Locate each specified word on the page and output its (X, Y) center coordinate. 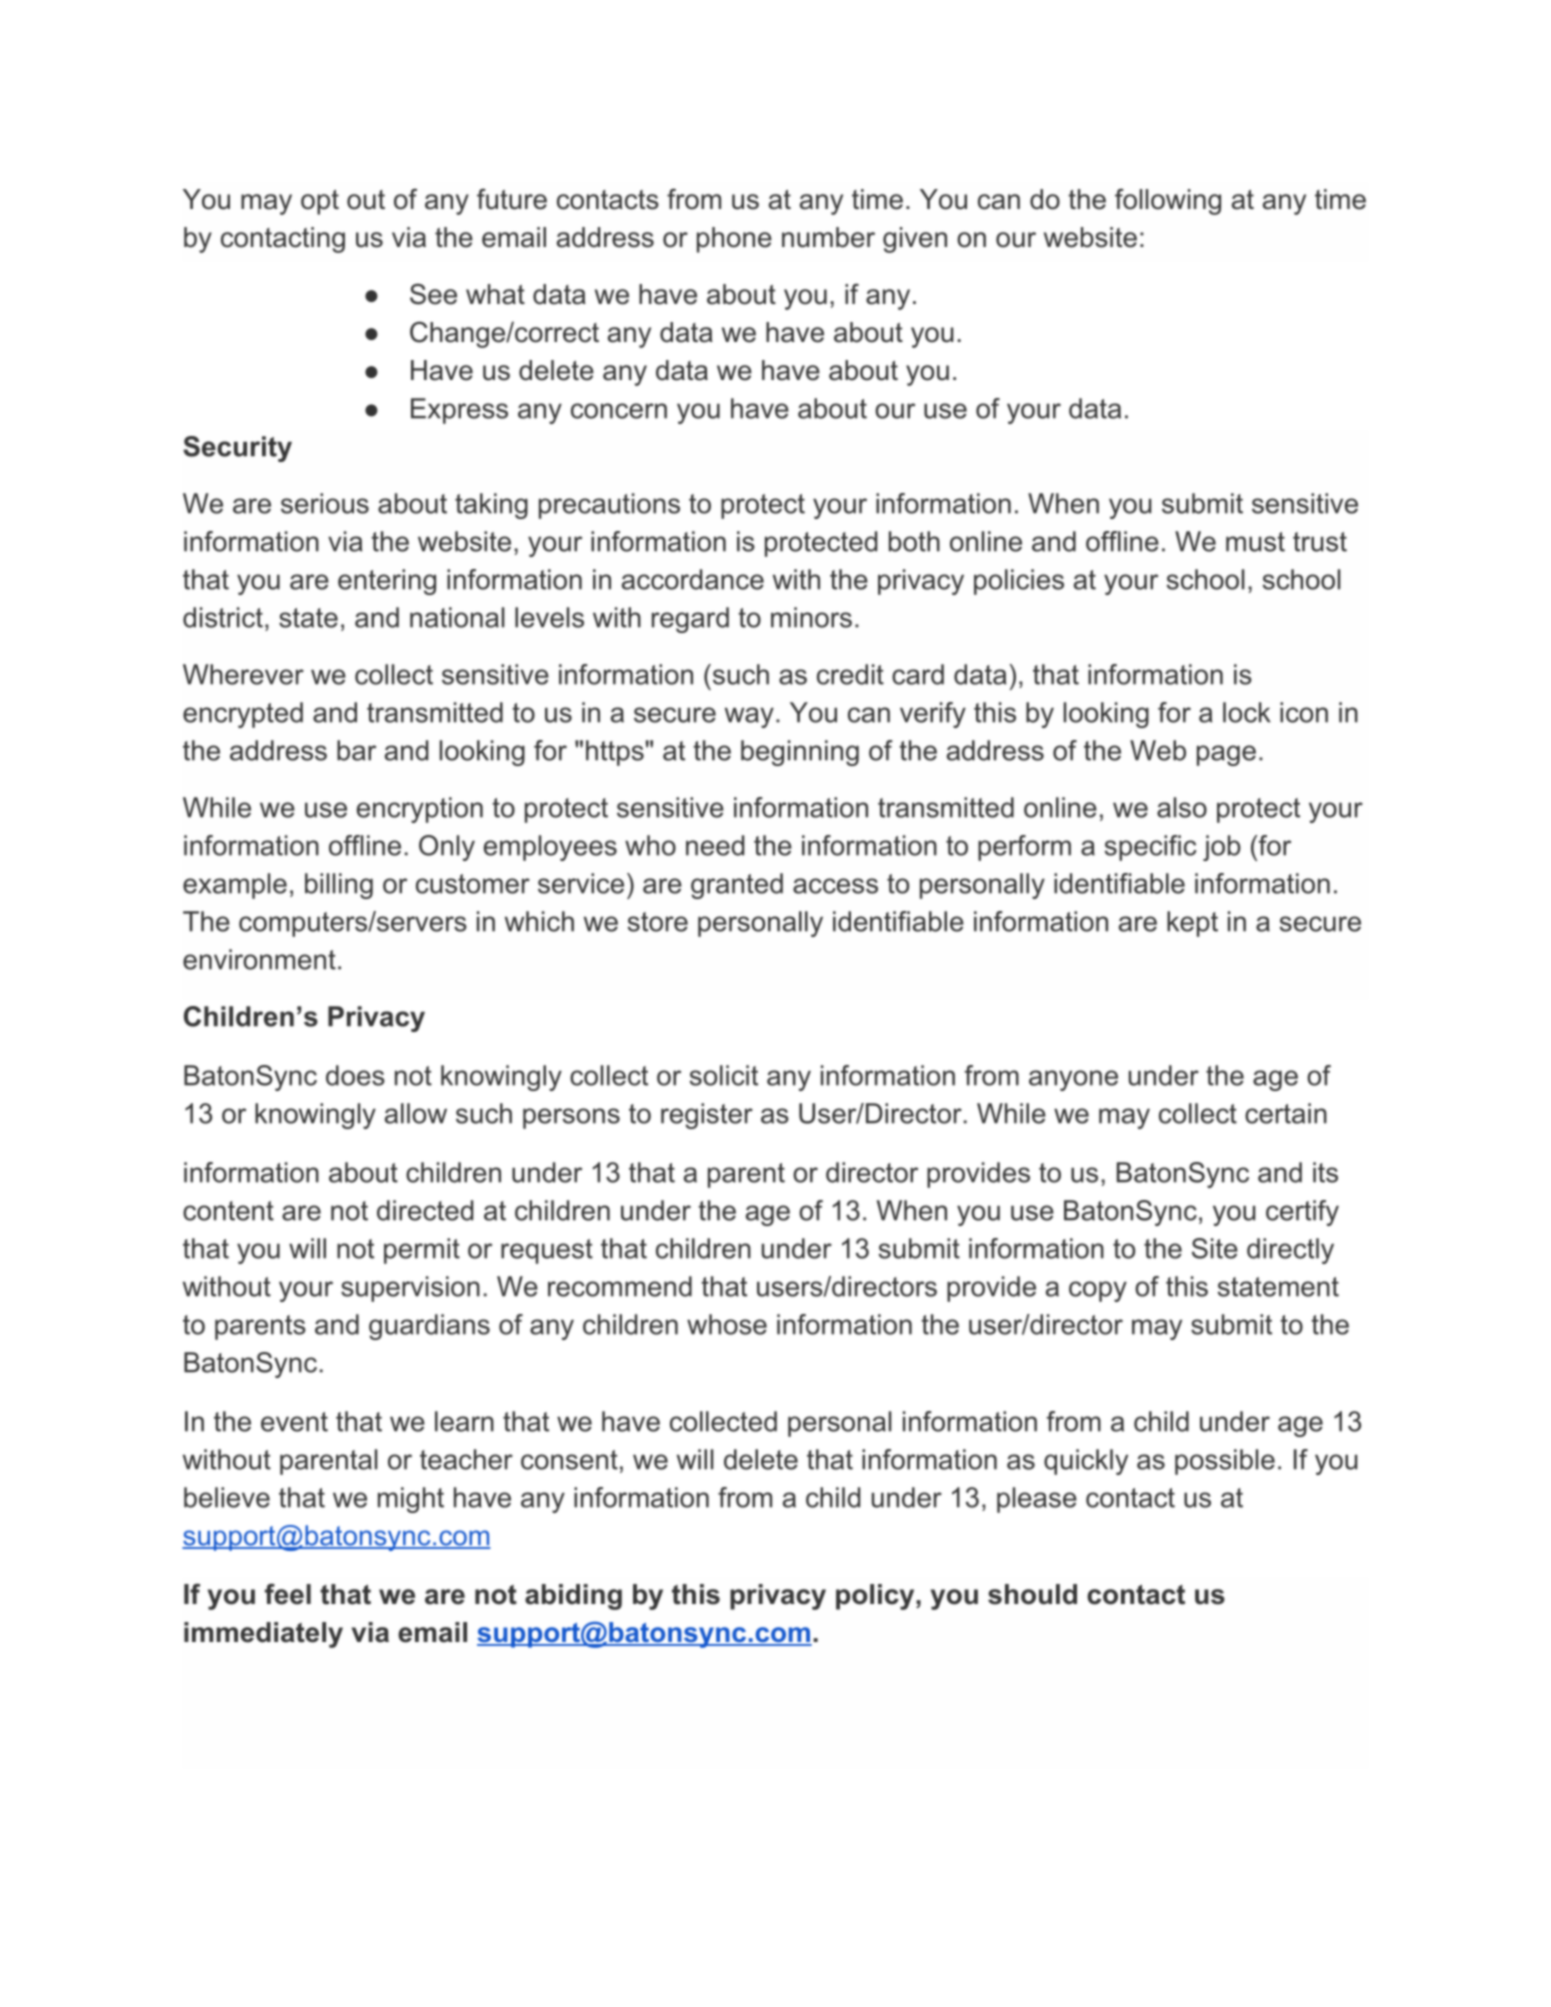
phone (734, 240)
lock (1247, 712)
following (1168, 201)
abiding (573, 1597)
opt (320, 202)
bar (356, 750)
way (749, 717)
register (707, 1116)
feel (288, 1594)
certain (1286, 1113)
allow (416, 1113)
